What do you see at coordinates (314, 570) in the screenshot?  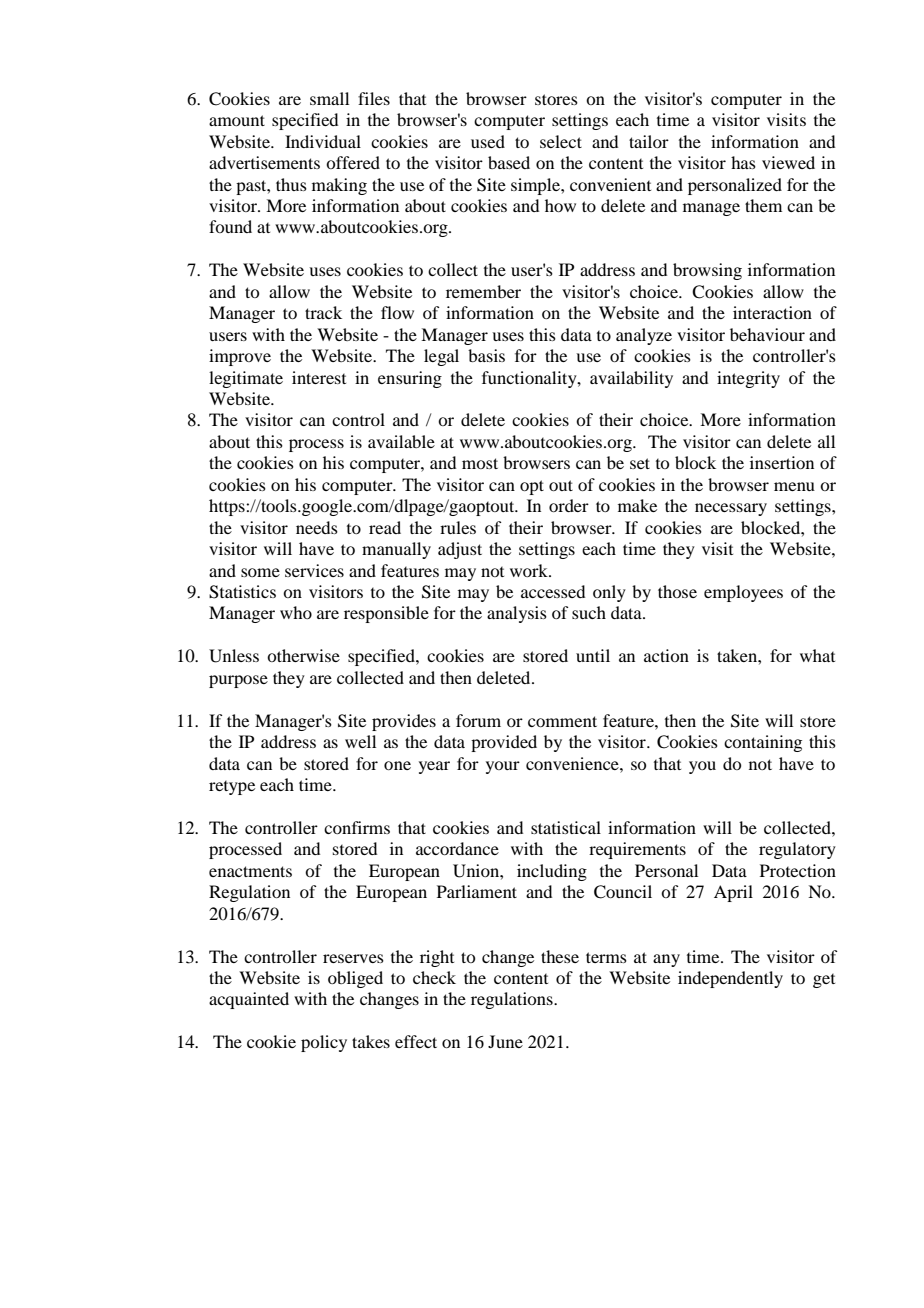 I see `services` at bounding box center [314, 570].
